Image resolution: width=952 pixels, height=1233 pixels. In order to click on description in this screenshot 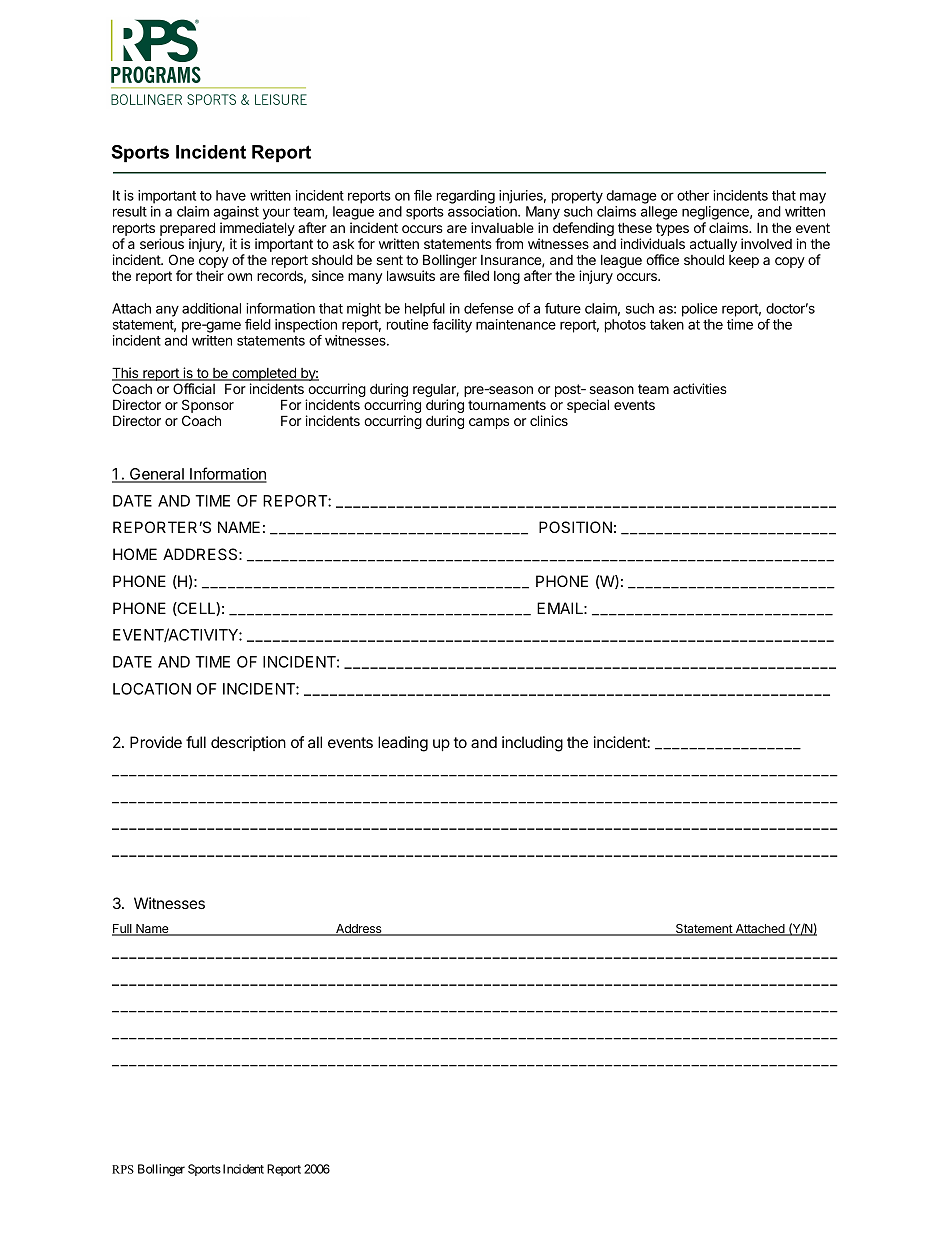, I will do `click(248, 743)`.
